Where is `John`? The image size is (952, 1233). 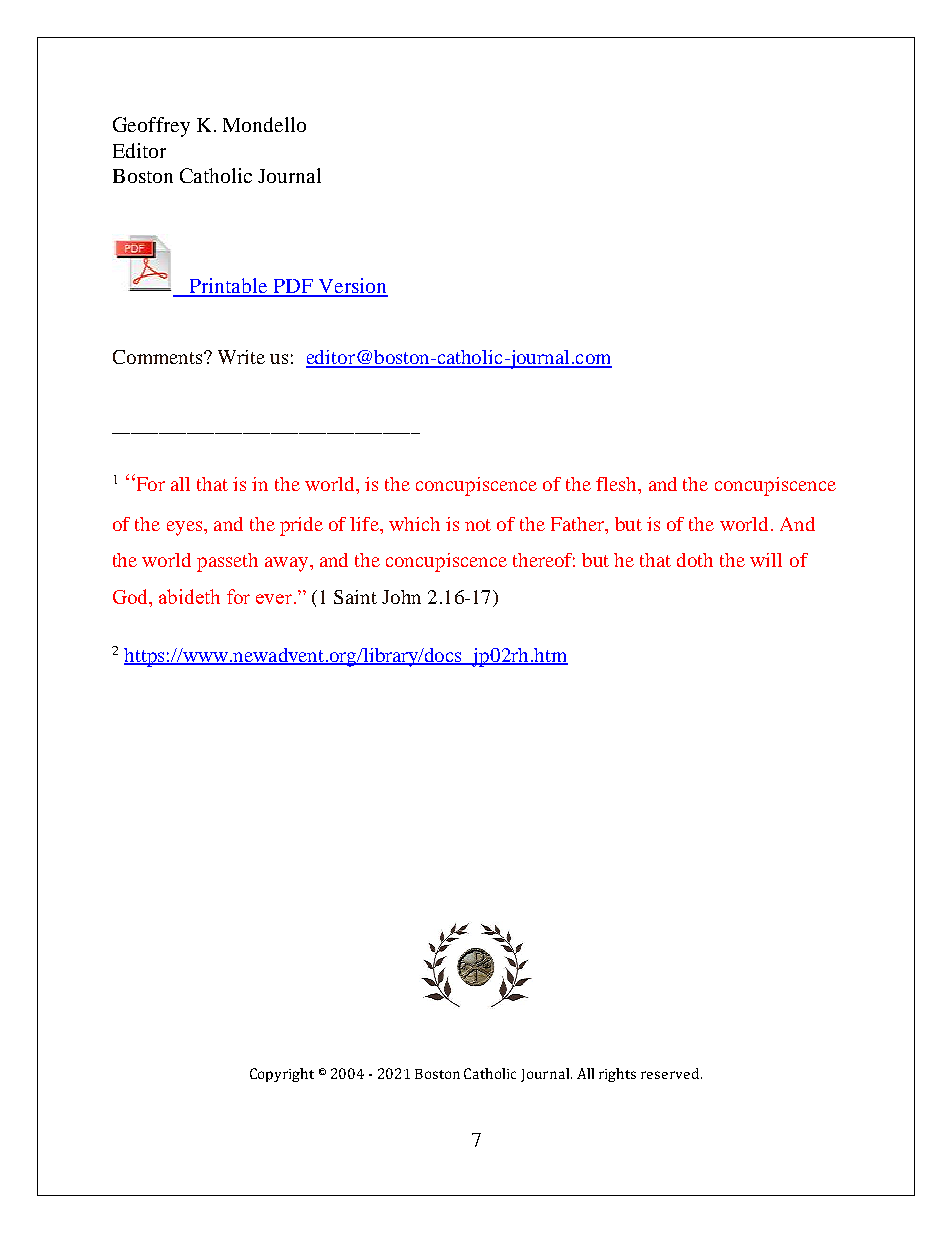
John is located at coordinates (401, 597).
